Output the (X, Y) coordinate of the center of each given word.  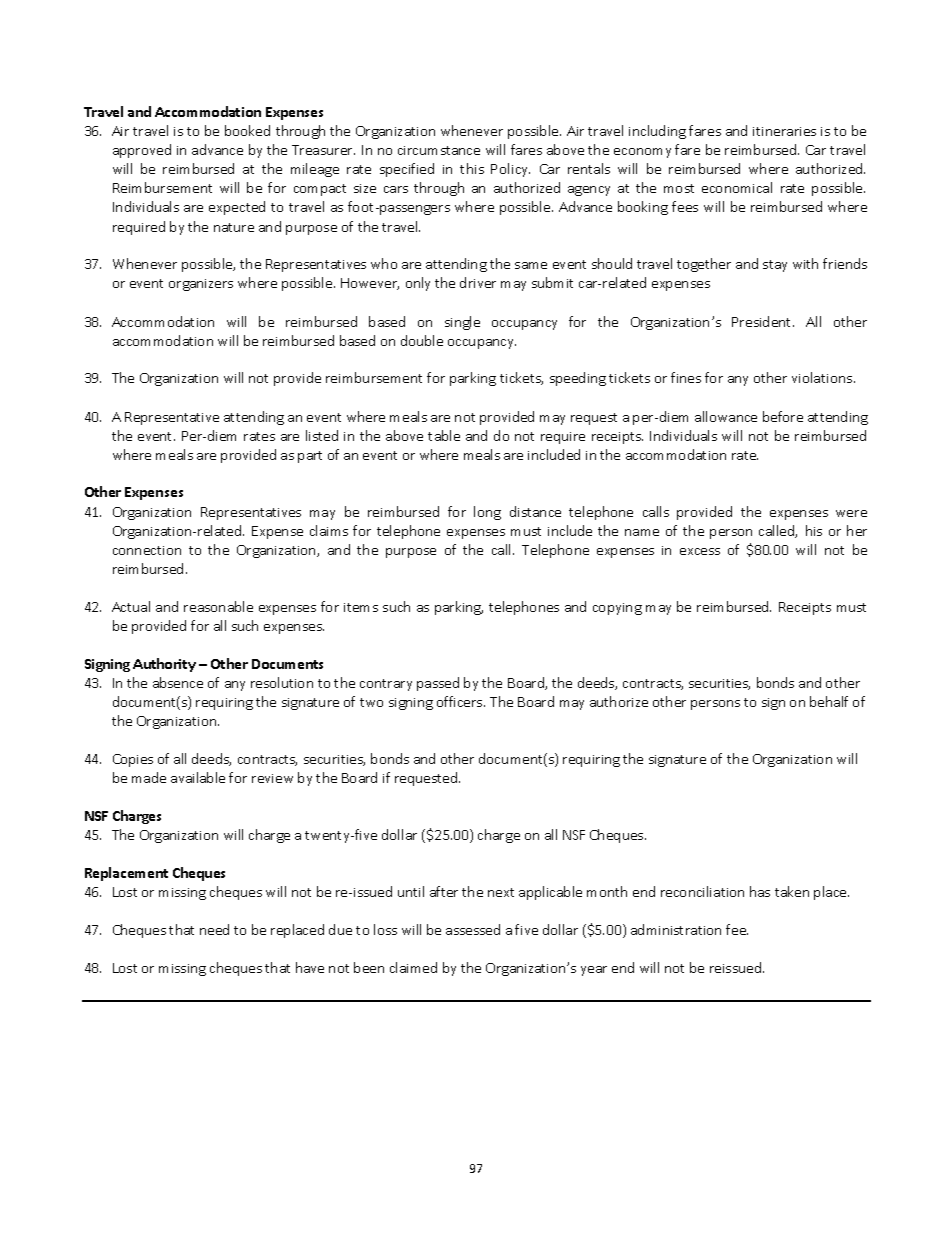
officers (461, 701)
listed (322, 435)
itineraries (784, 131)
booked (247, 130)
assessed (473, 929)
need (214, 929)
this (472, 168)
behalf (829, 701)
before (783, 416)
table (444, 435)
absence (178, 682)
